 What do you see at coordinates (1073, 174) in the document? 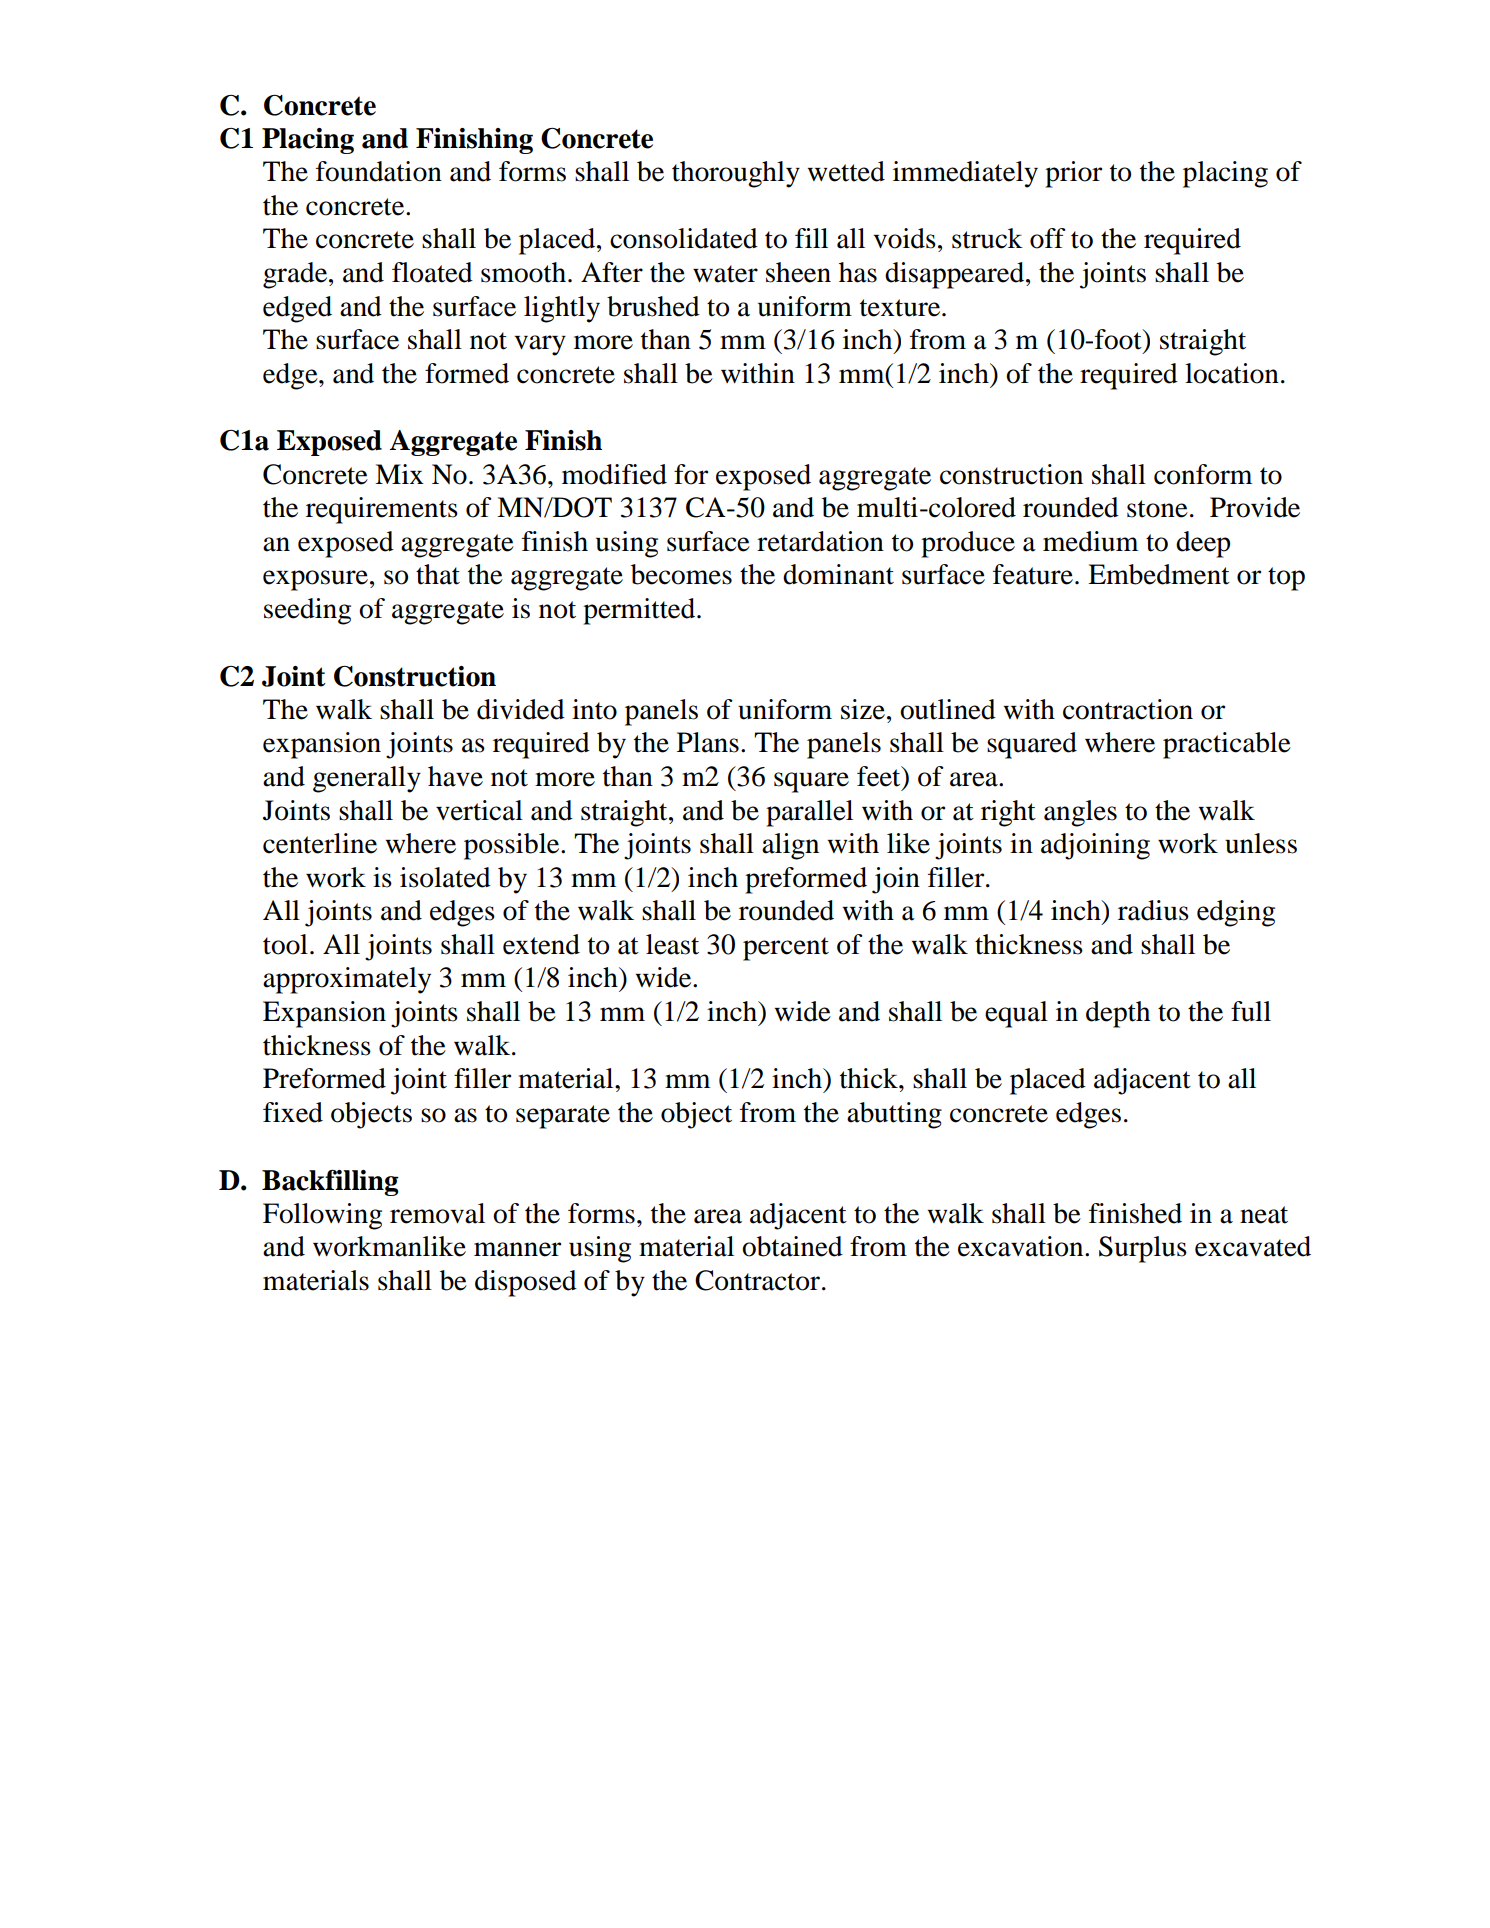
I see `prior` at bounding box center [1073, 174].
